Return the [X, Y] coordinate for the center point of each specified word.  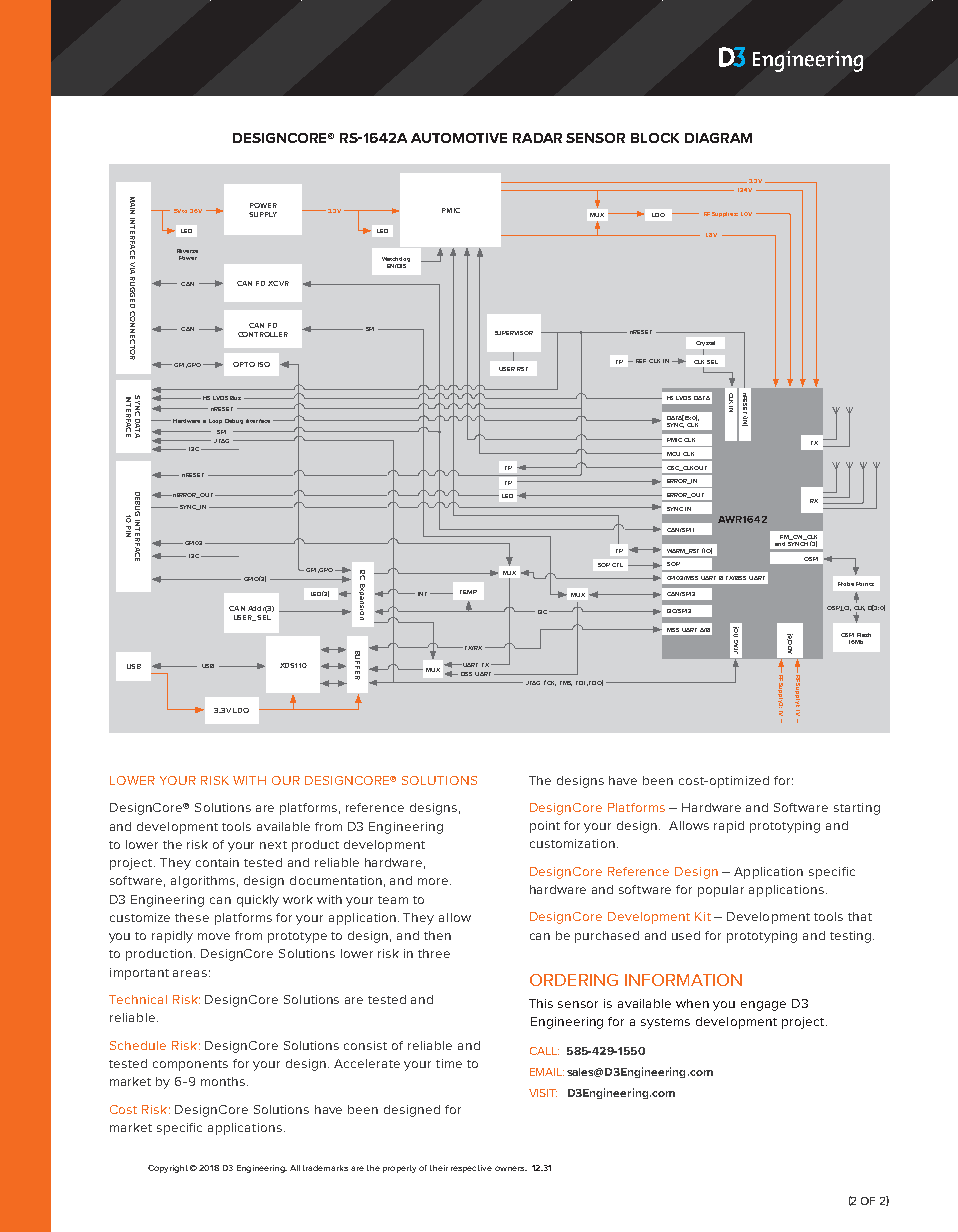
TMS [566, 683]
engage [763, 1006]
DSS [466, 674]
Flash [864, 635]
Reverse [187, 251]
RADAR [537, 138]
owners [511, 1168]
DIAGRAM [718, 138]
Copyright [168, 1169]
